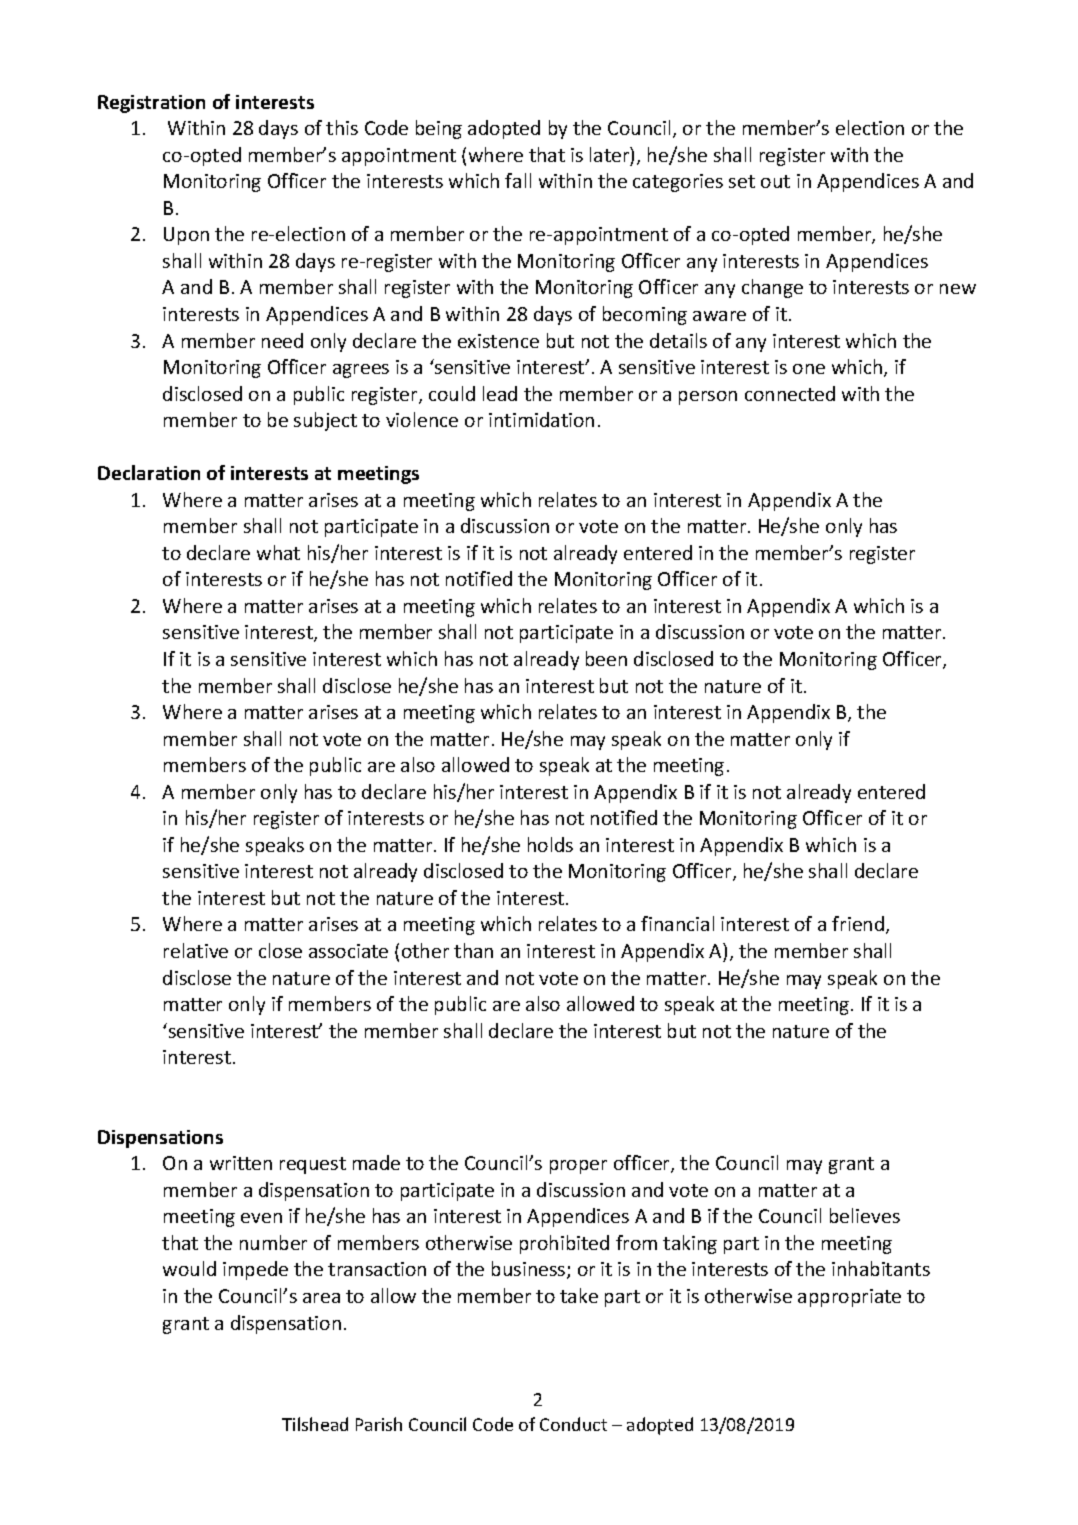 This screenshot has width=1078, height=1525. What do you see at coordinates (790, 393) in the screenshot?
I see `connected` at bounding box center [790, 393].
